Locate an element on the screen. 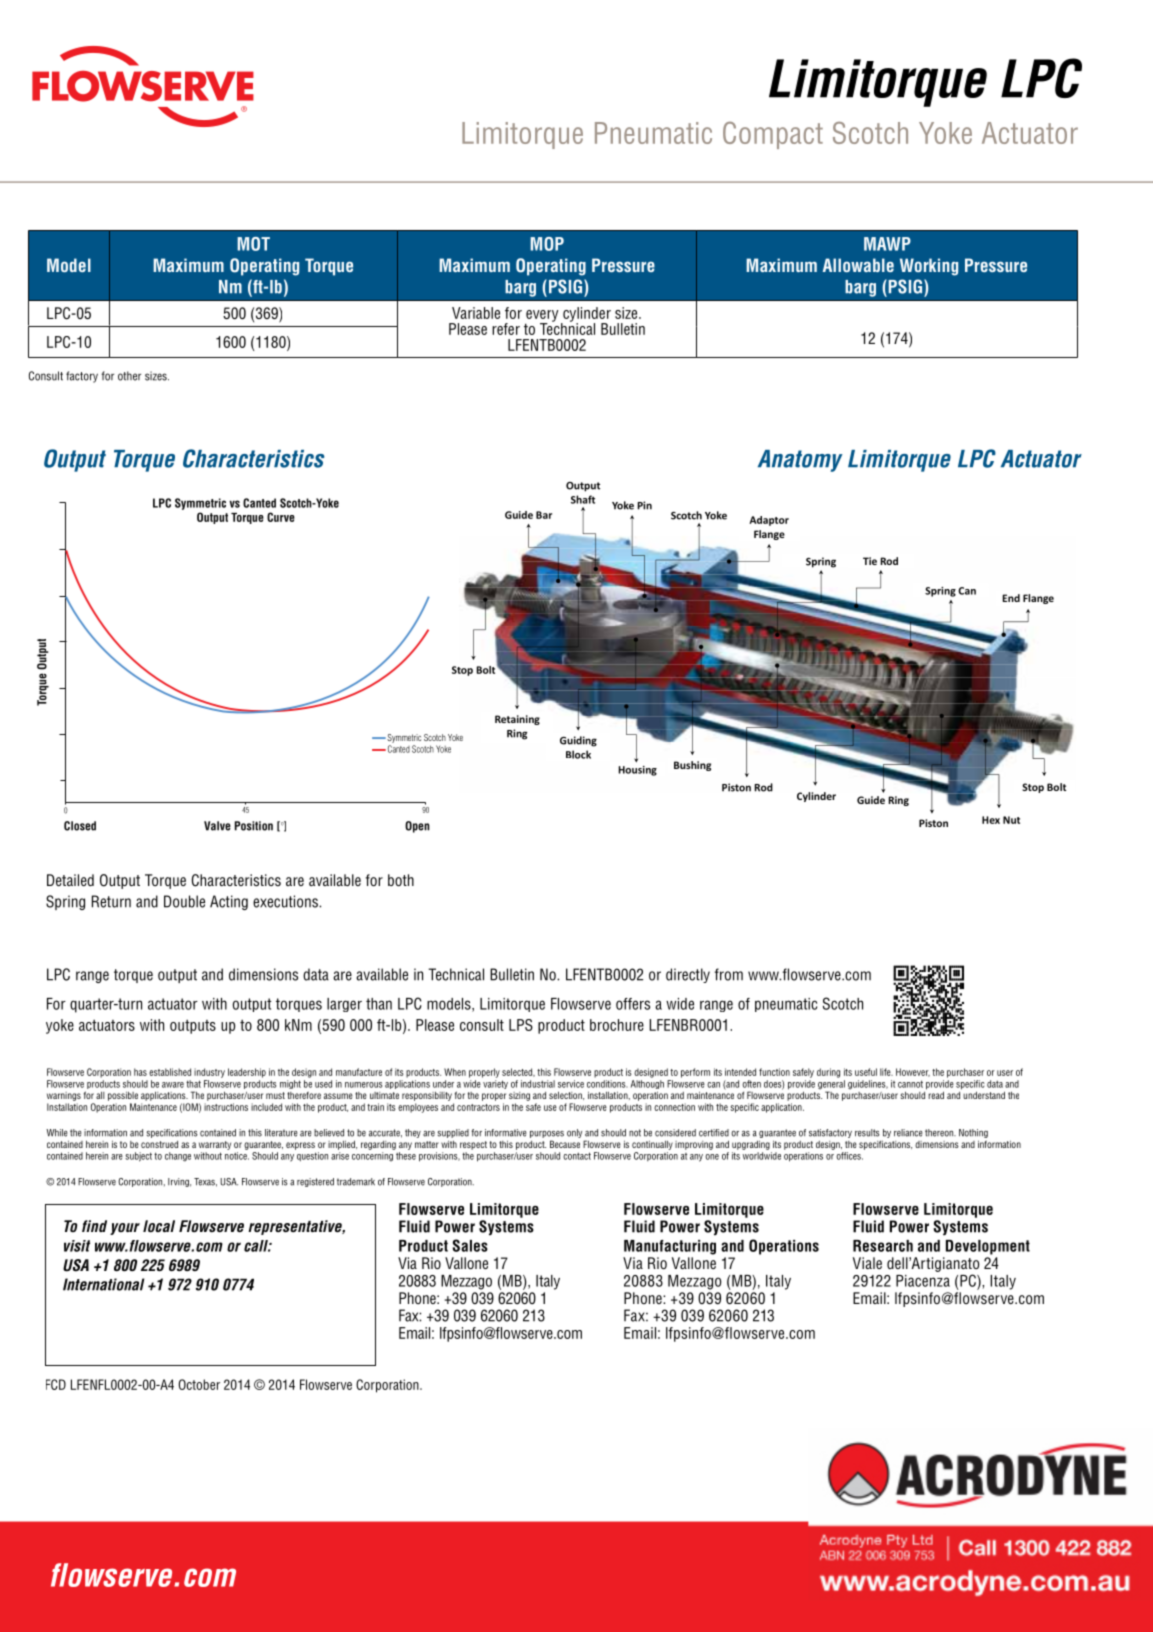 The height and width of the screenshot is (1632, 1153). Shaft is located at coordinates (583, 499).
